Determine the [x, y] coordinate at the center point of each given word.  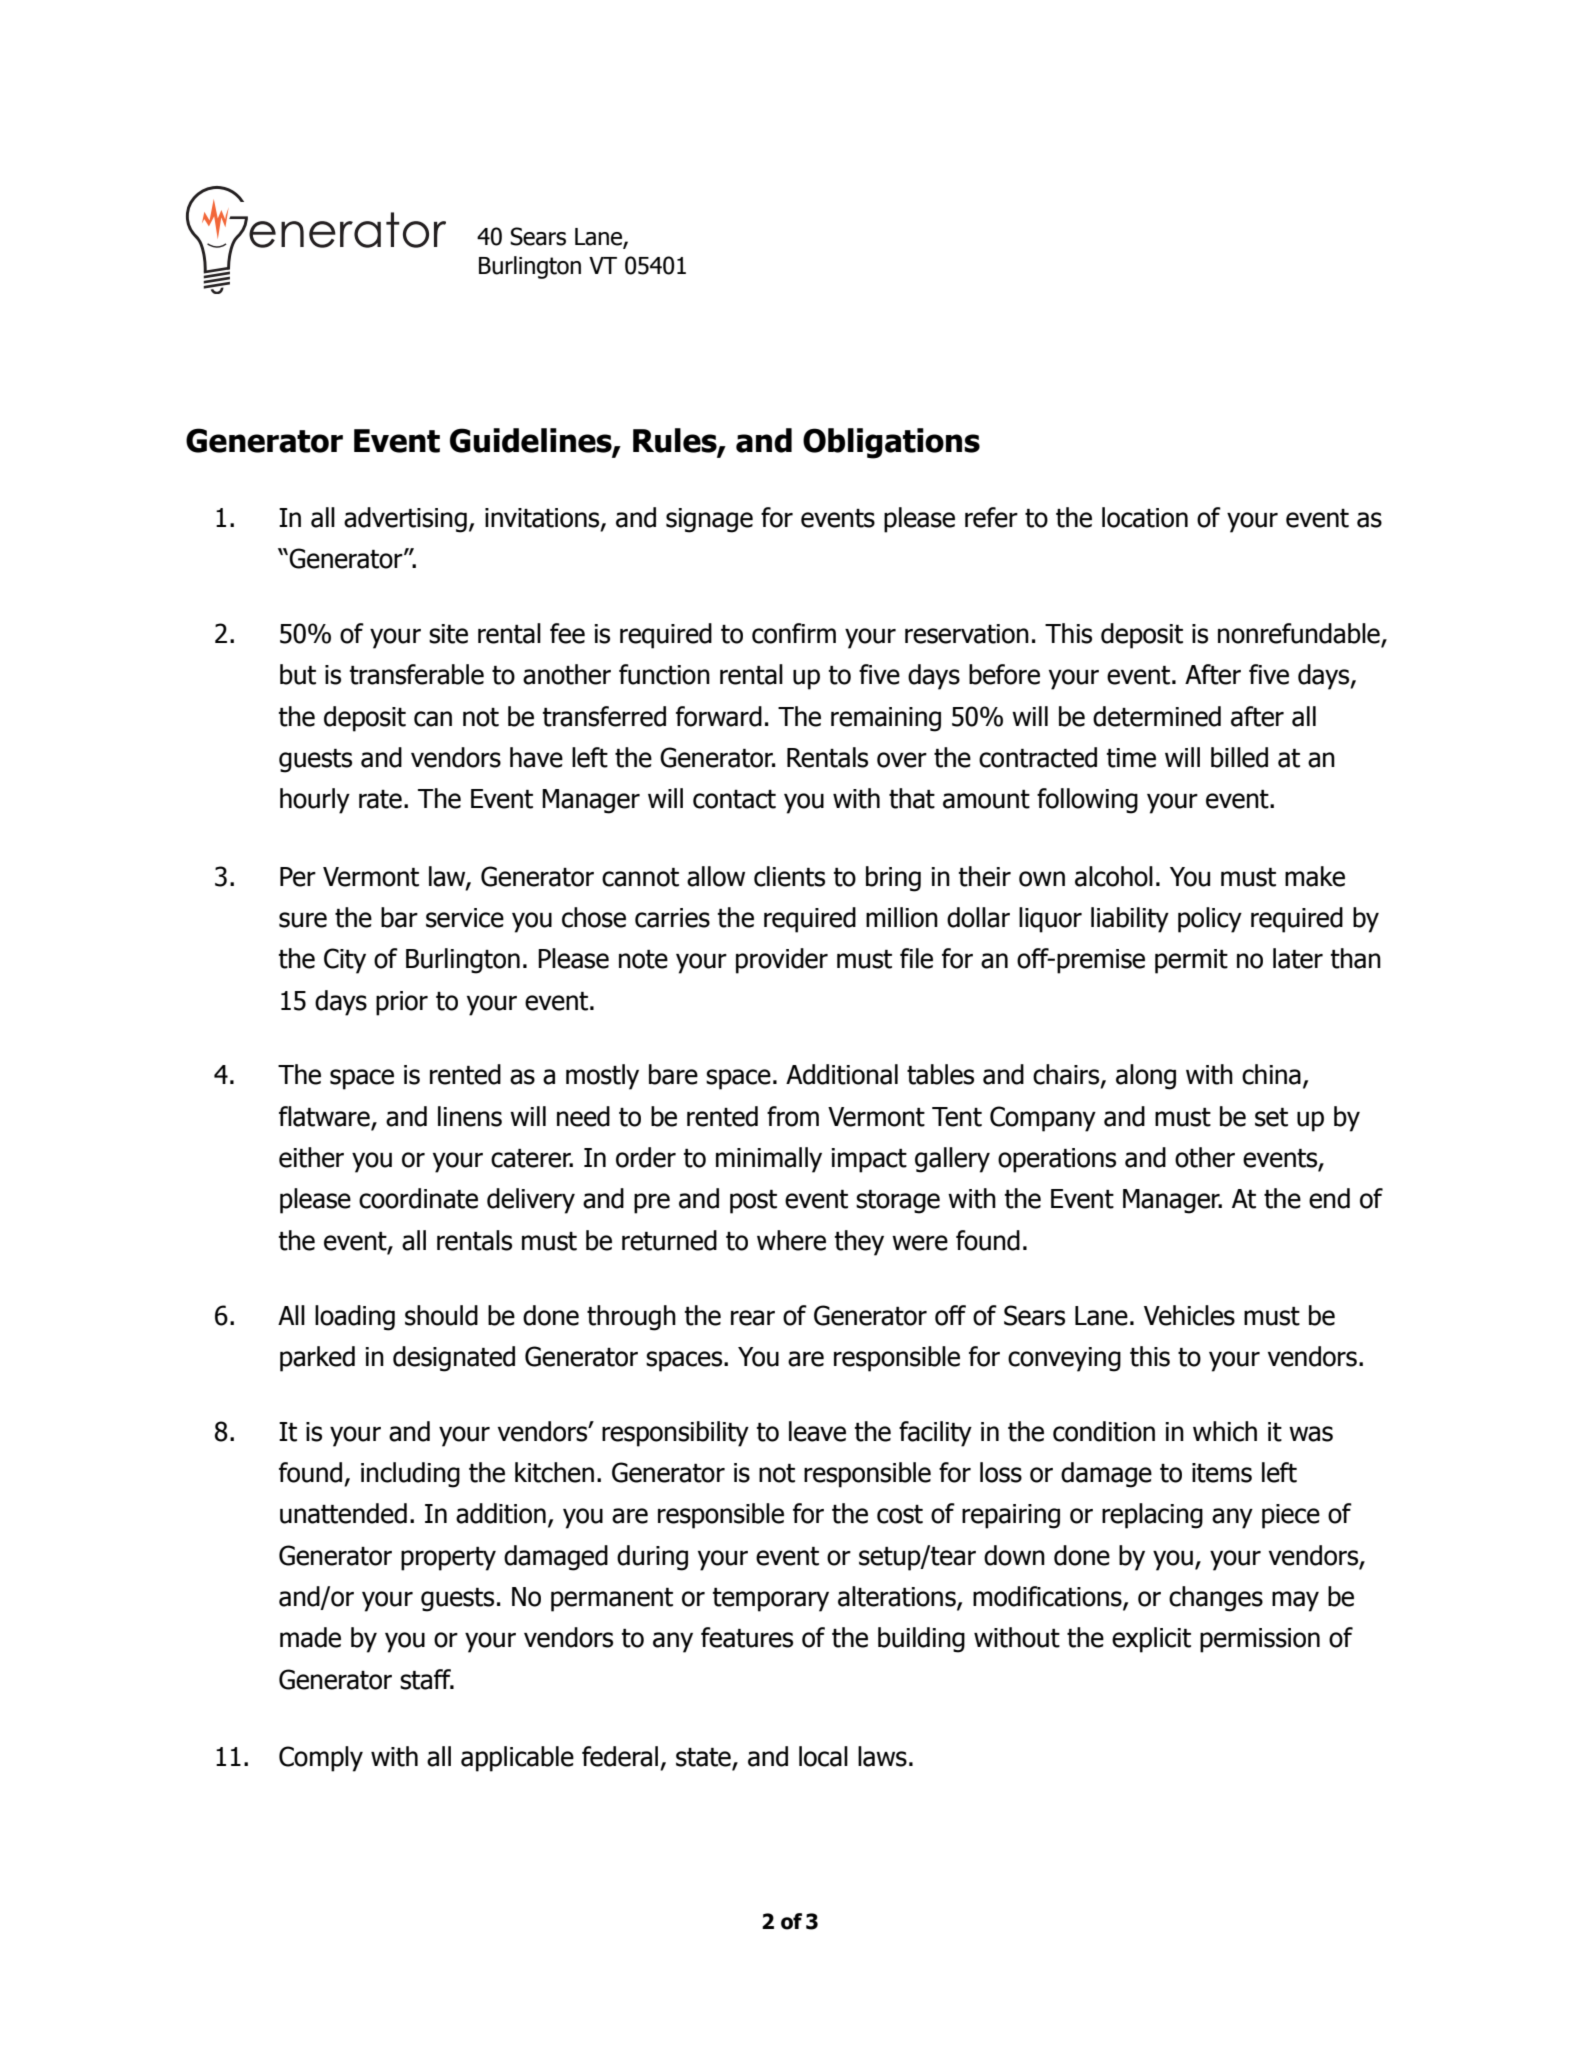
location [1145, 517]
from [793, 1116]
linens [470, 1116]
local [823, 1756]
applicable [517, 1759]
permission [1260, 1640]
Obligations [891, 443]
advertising [405, 520]
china [1271, 1074]
